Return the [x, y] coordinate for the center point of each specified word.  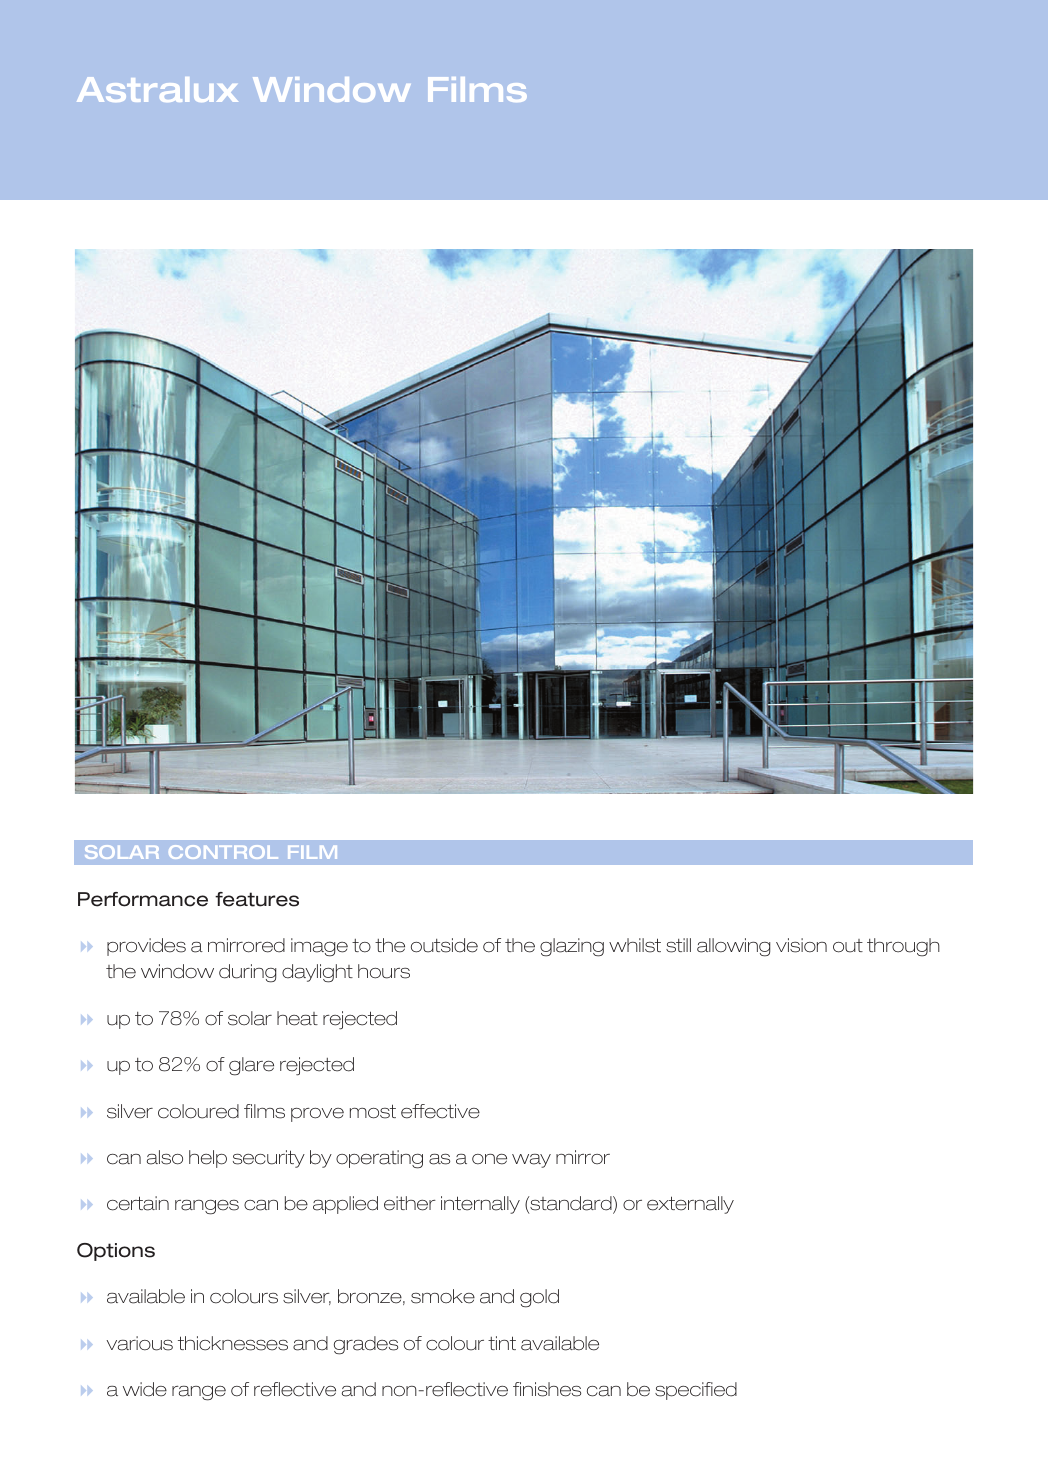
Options [116, 1252]
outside [444, 945]
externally [690, 1205]
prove [317, 1115]
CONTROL [223, 852]
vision [801, 945]
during [247, 973]
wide [145, 1389]
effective [440, 1111]
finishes [547, 1389]
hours [384, 971]
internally [480, 1205]
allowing [733, 947]
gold [539, 1298]
